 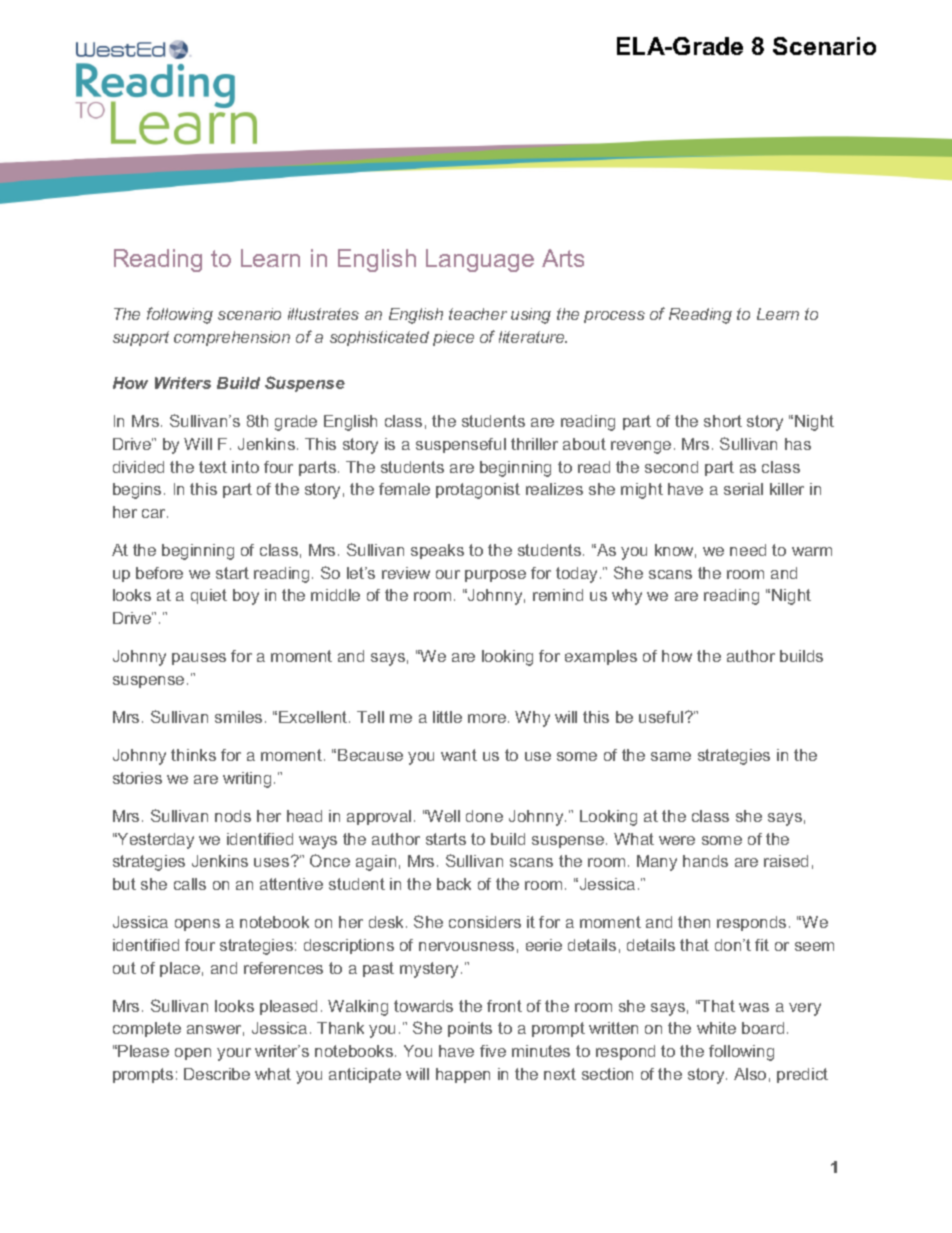 I want to click on hands, so click(x=705, y=861).
